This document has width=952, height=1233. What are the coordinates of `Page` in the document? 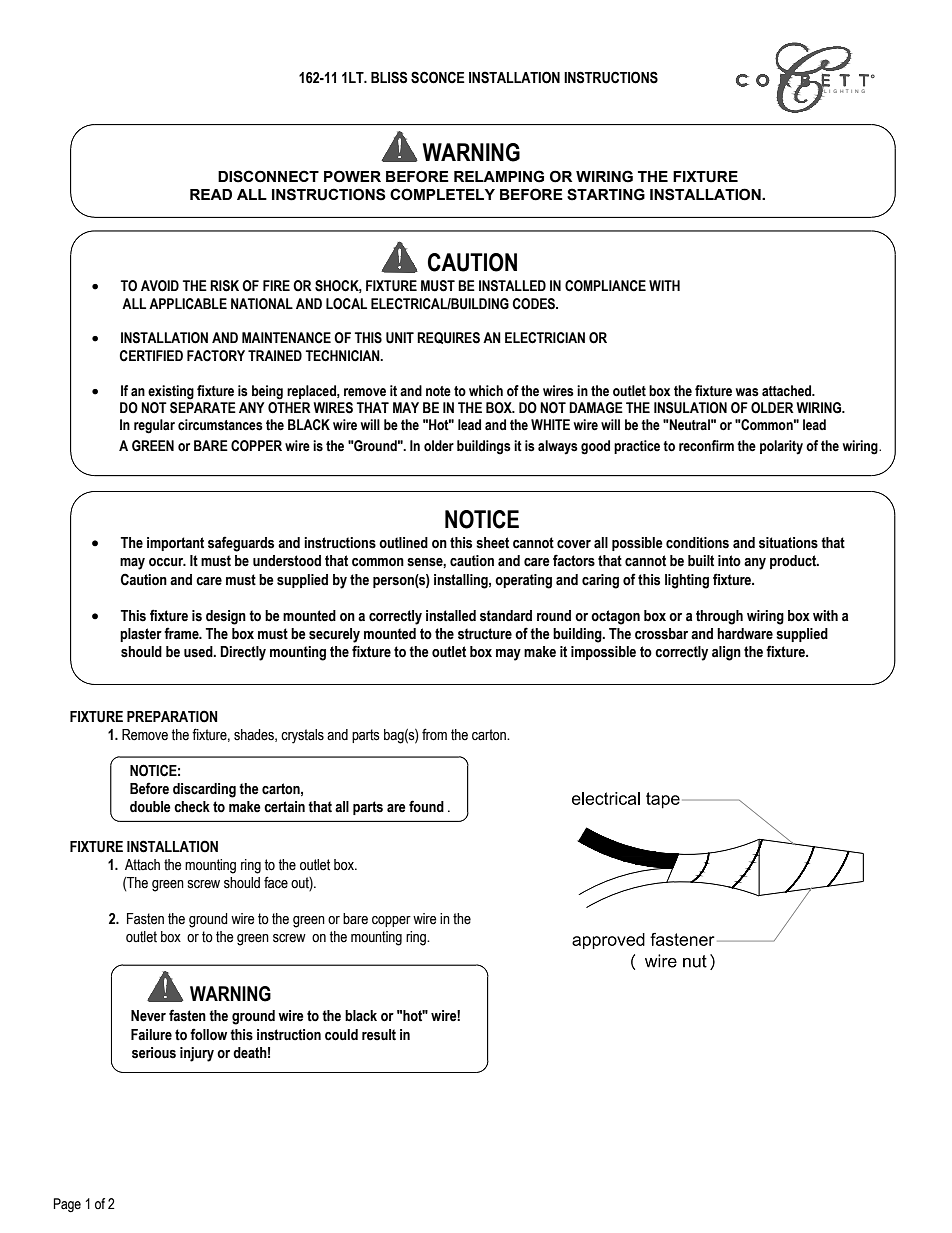 It's located at (67, 1205).
